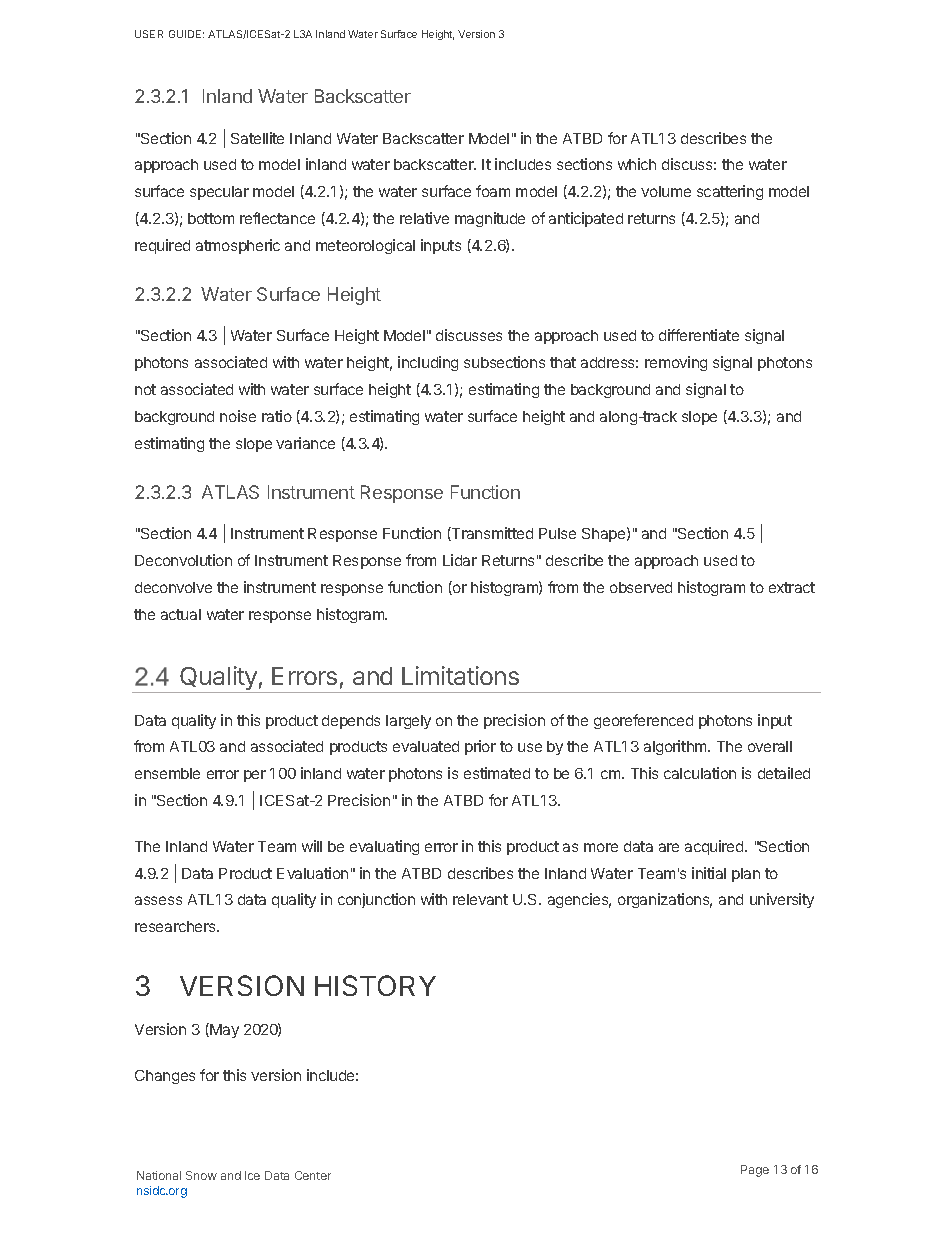 This screenshot has height=1233, width=952. I want to click on foam, so click(493, 191).
